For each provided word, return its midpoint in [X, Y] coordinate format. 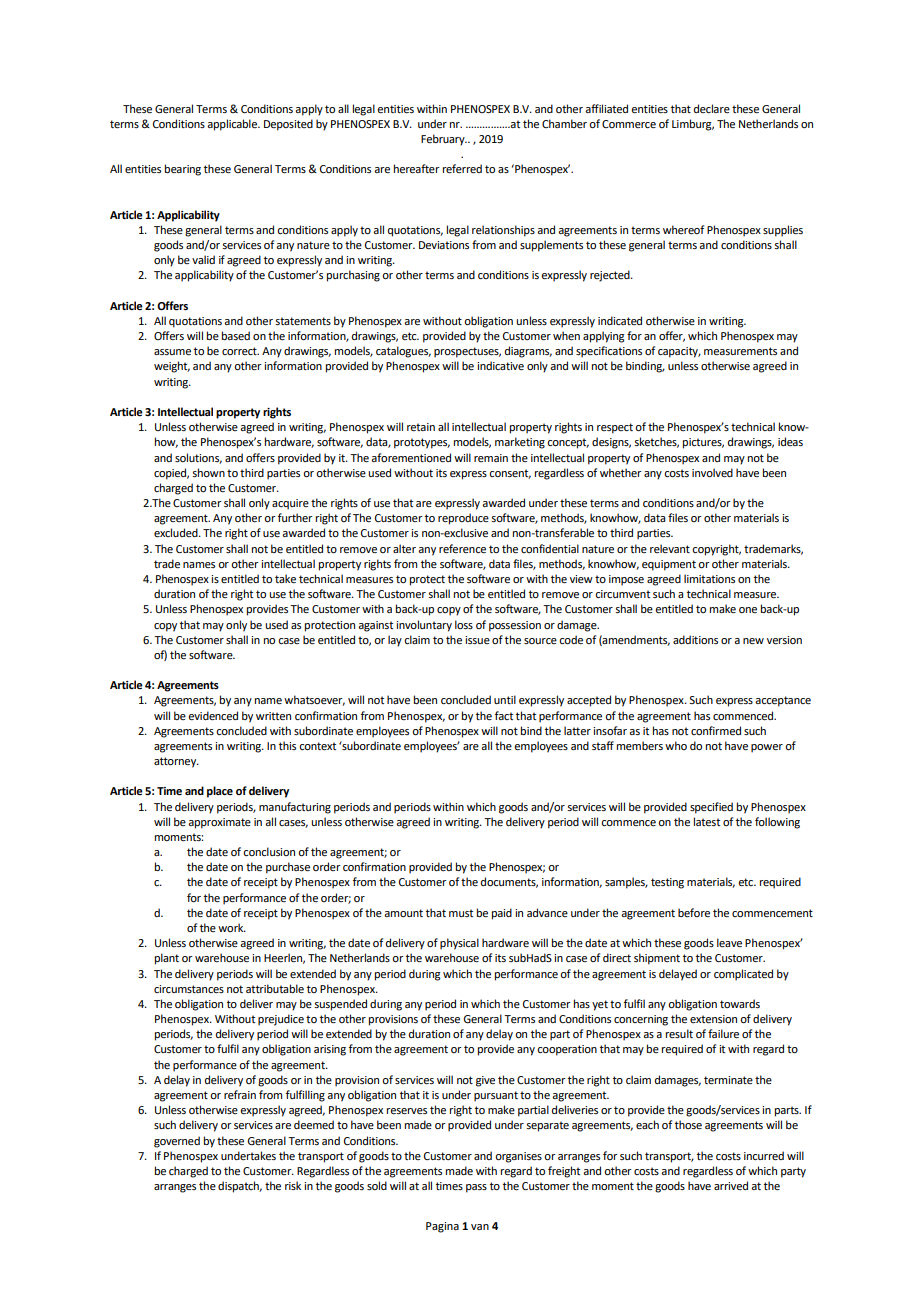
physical [459, 944]
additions [695, 639]
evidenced [213, 715]
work [232, 927]
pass [476, 1188]
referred [462, 168]
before [694, 912]
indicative [500, 365]
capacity [679, 352]
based [236, 335]
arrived [731, 1185]
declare [712, 108]
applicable [233, 125]
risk [293, 1185]
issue [477, 640]
